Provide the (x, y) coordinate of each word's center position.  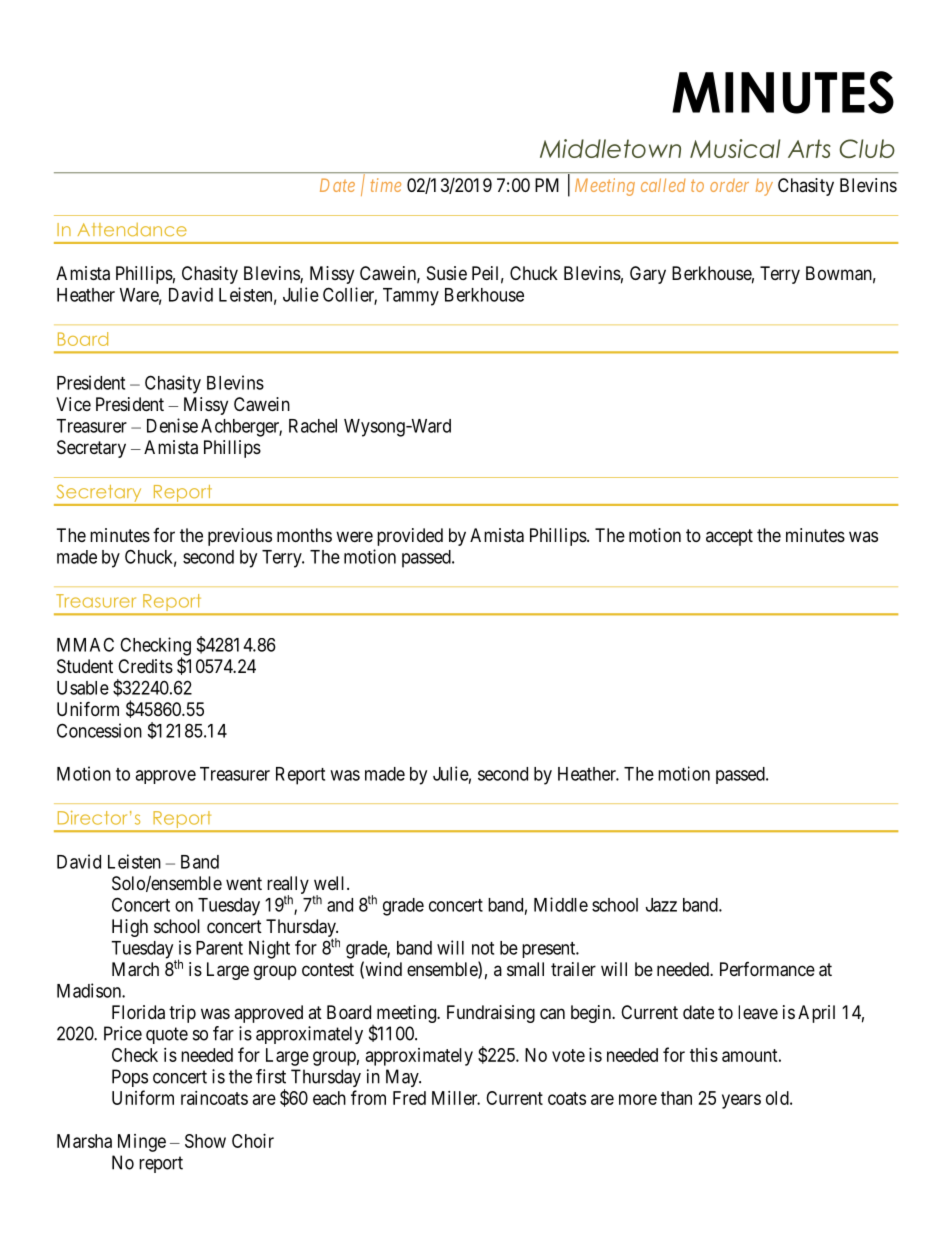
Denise (172, 425)
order (729, 185)
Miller (456, 1098)
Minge (142, 1143)
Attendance (132, 230)
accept (729, 537)
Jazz (661, 905)
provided (410, 537)
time (386, 185)
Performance (767, 969)
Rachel (313, 426)
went (244, 883)
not (483, 948)
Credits (145, 666)
